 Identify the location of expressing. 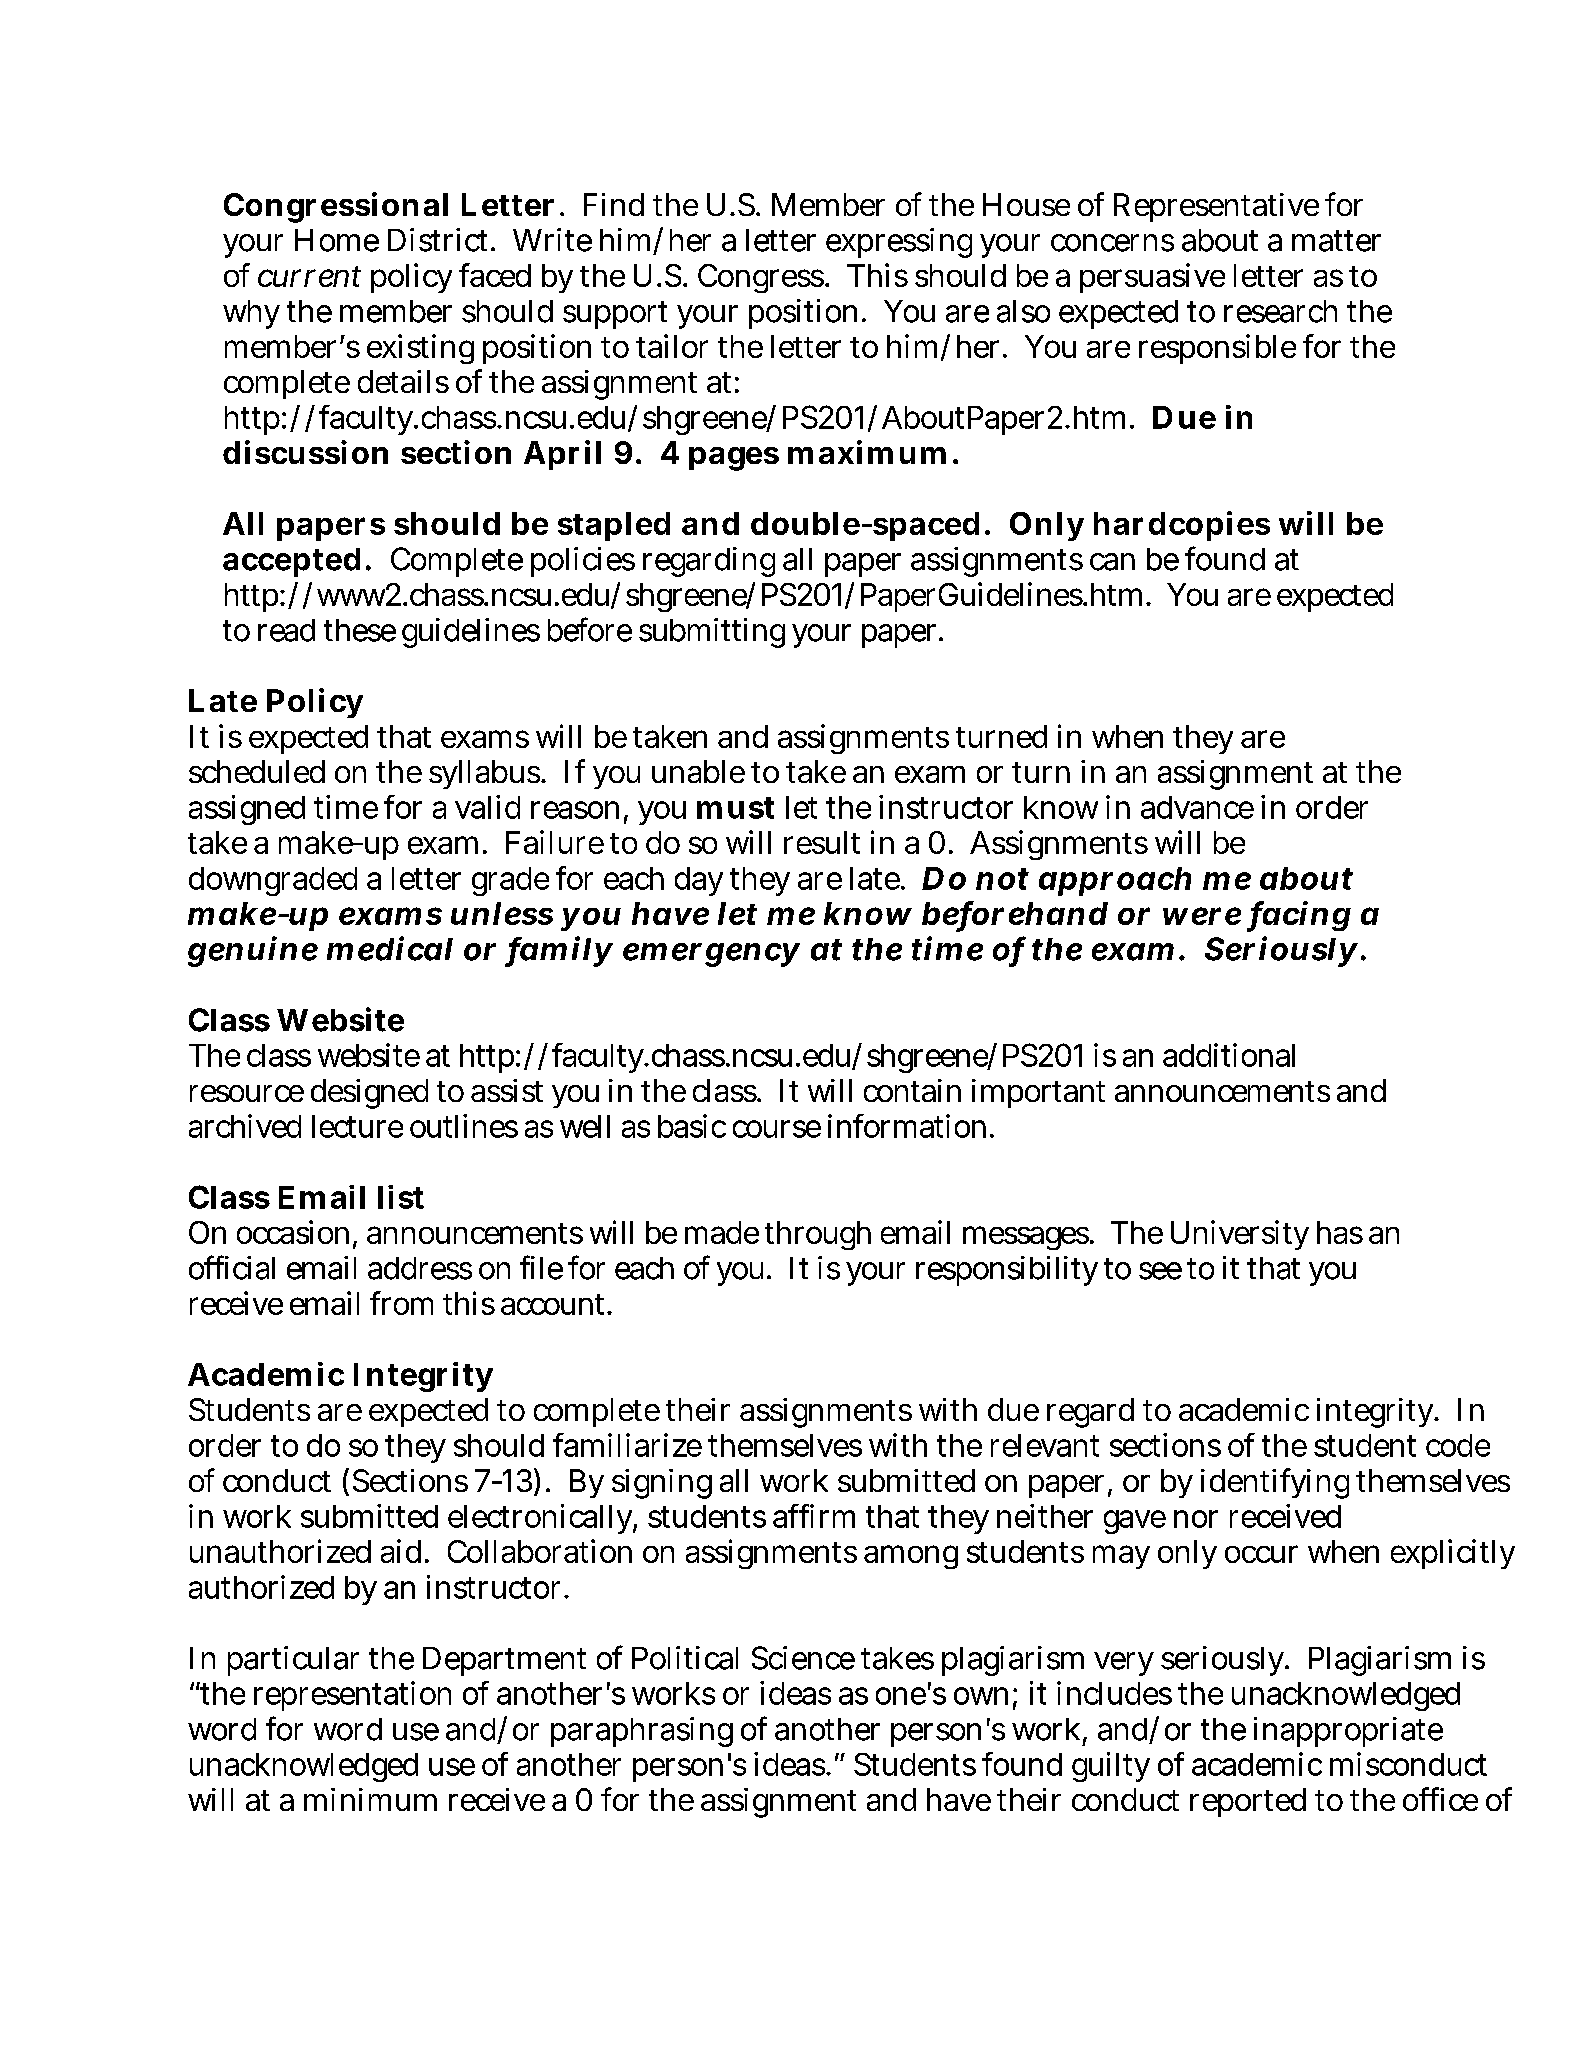
(899, 243).
